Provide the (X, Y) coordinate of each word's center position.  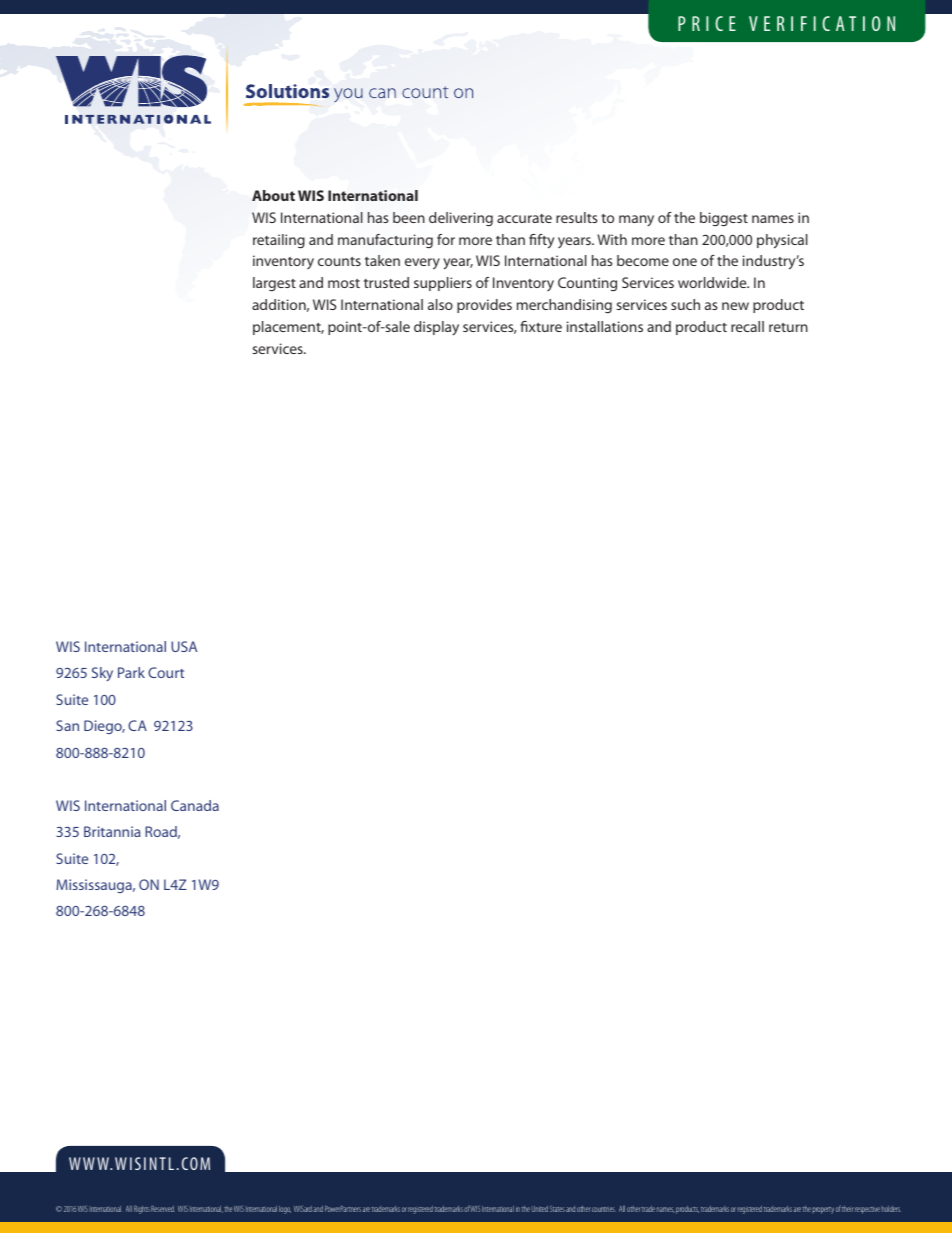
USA (184, 646)
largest (274, 284)
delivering (461, 219)
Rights (142, 1209)
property (823, 1210)
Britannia (112, 831)
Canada (195, 805)
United (540, 1209)
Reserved (163, 1208)
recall (747, 326)
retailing (279, 241)
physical (782, 241)
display (436, 328)
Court (166, 672)
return (788, 327)
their (847, 1209)
